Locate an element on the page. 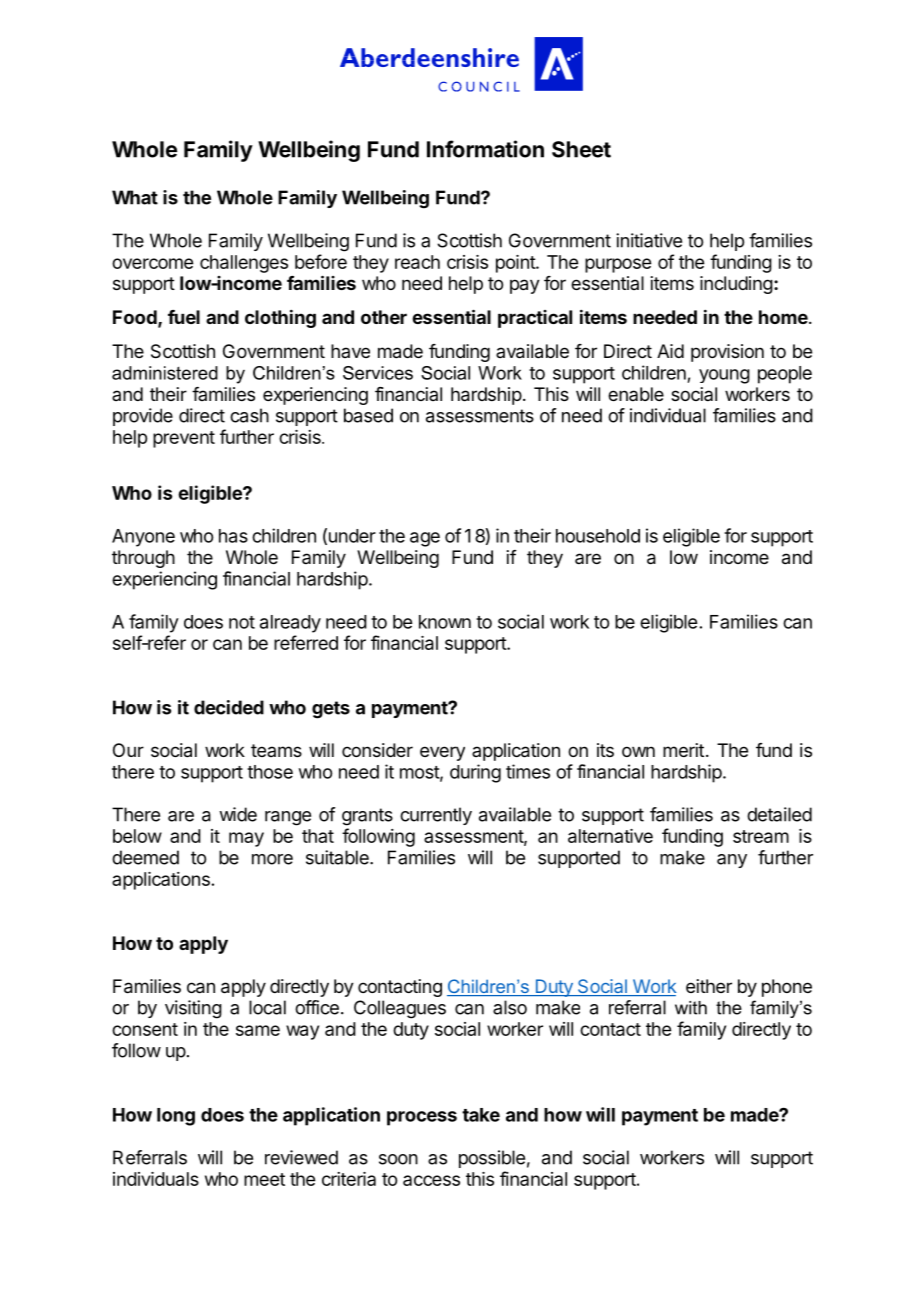 Image resolution: width=924 pixels, height=1308 pixels. What is located at coordinates (135, 197).
